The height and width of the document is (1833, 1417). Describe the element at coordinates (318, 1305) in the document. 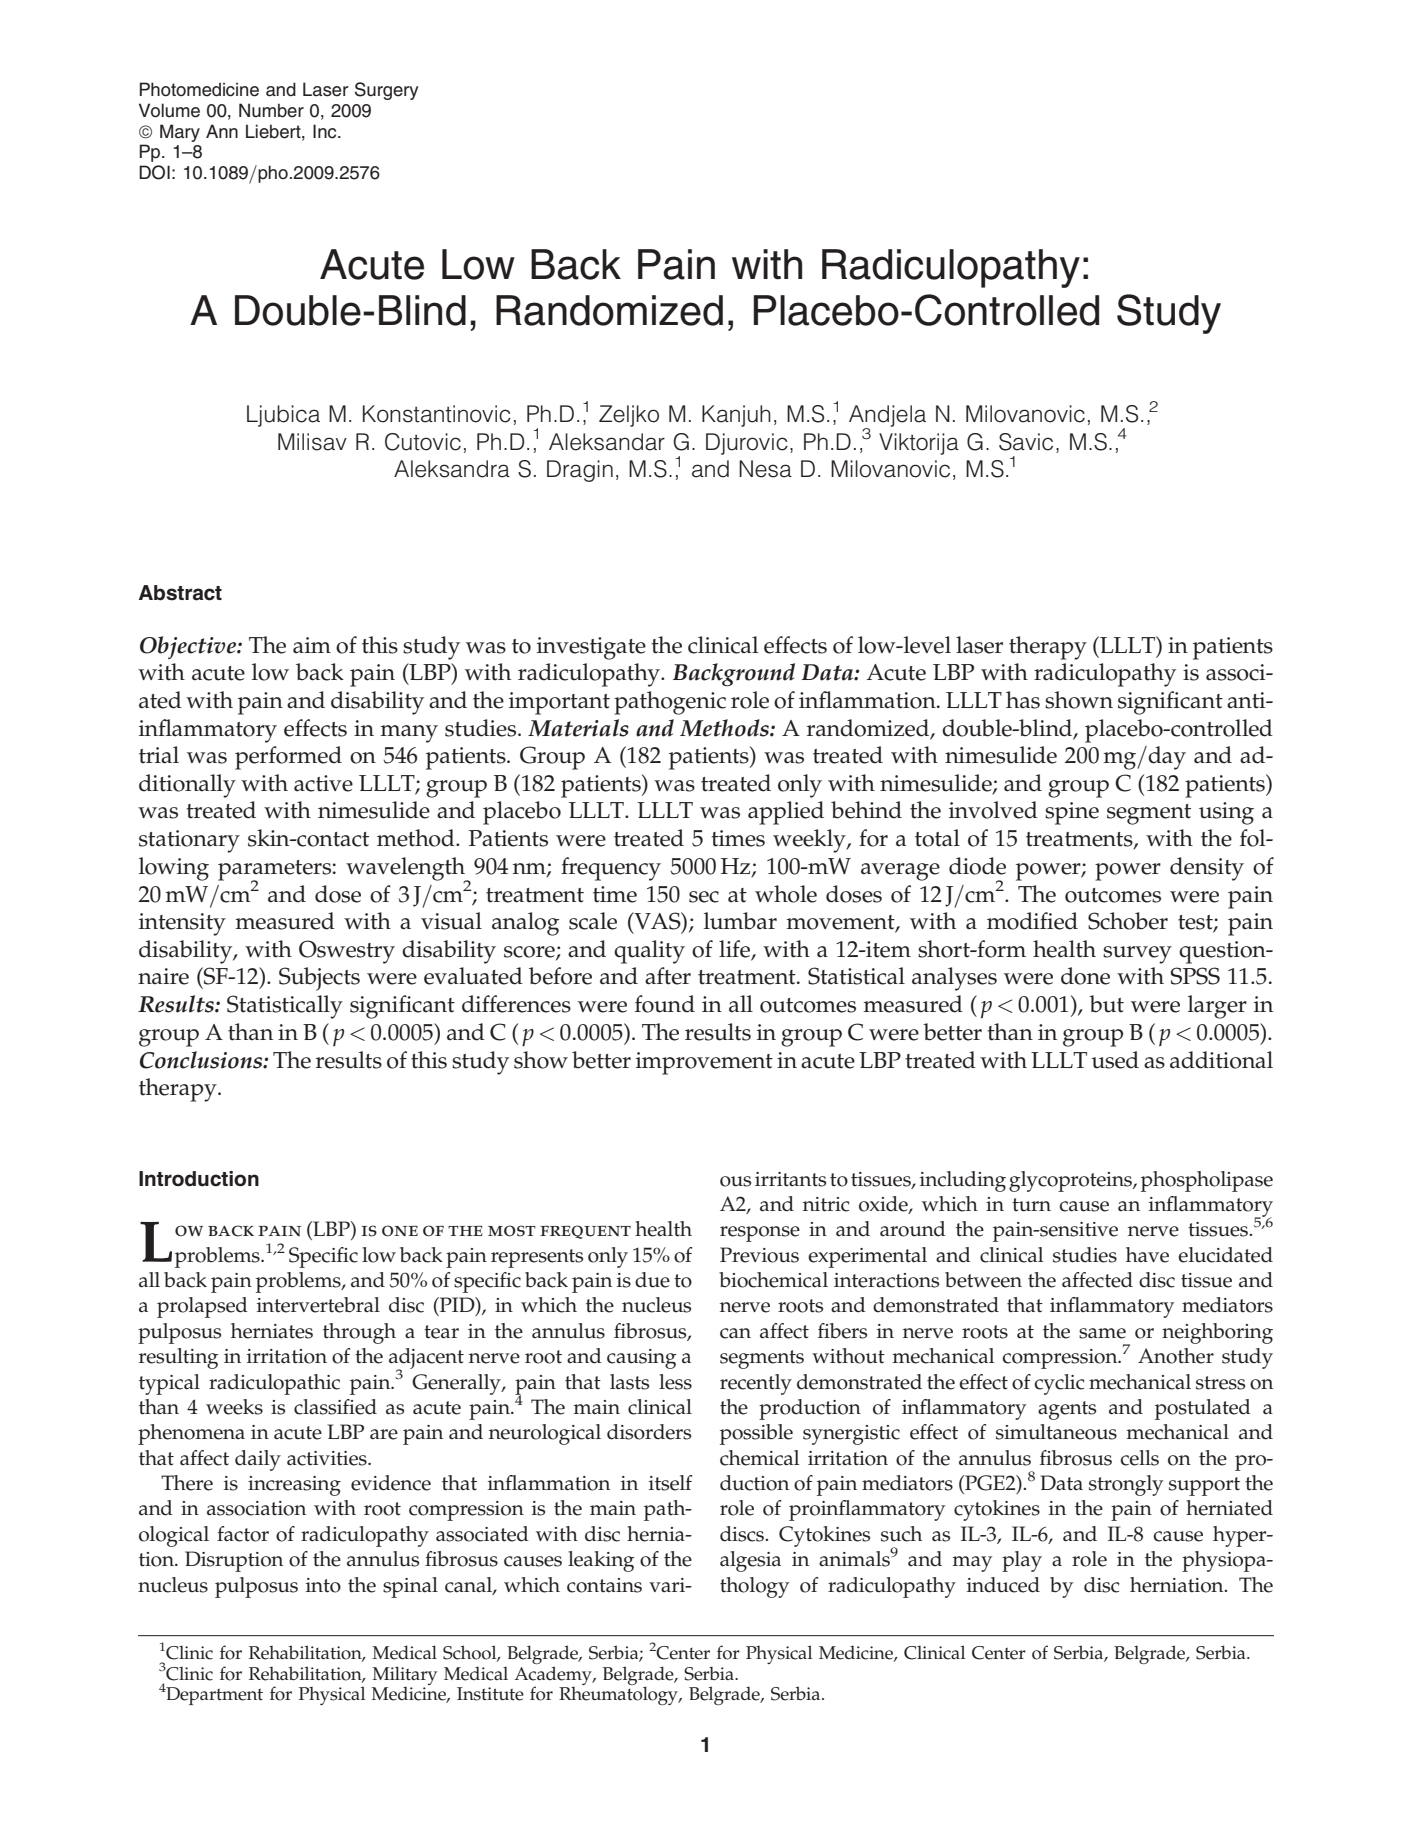

I see `intervertebral` at that location.
